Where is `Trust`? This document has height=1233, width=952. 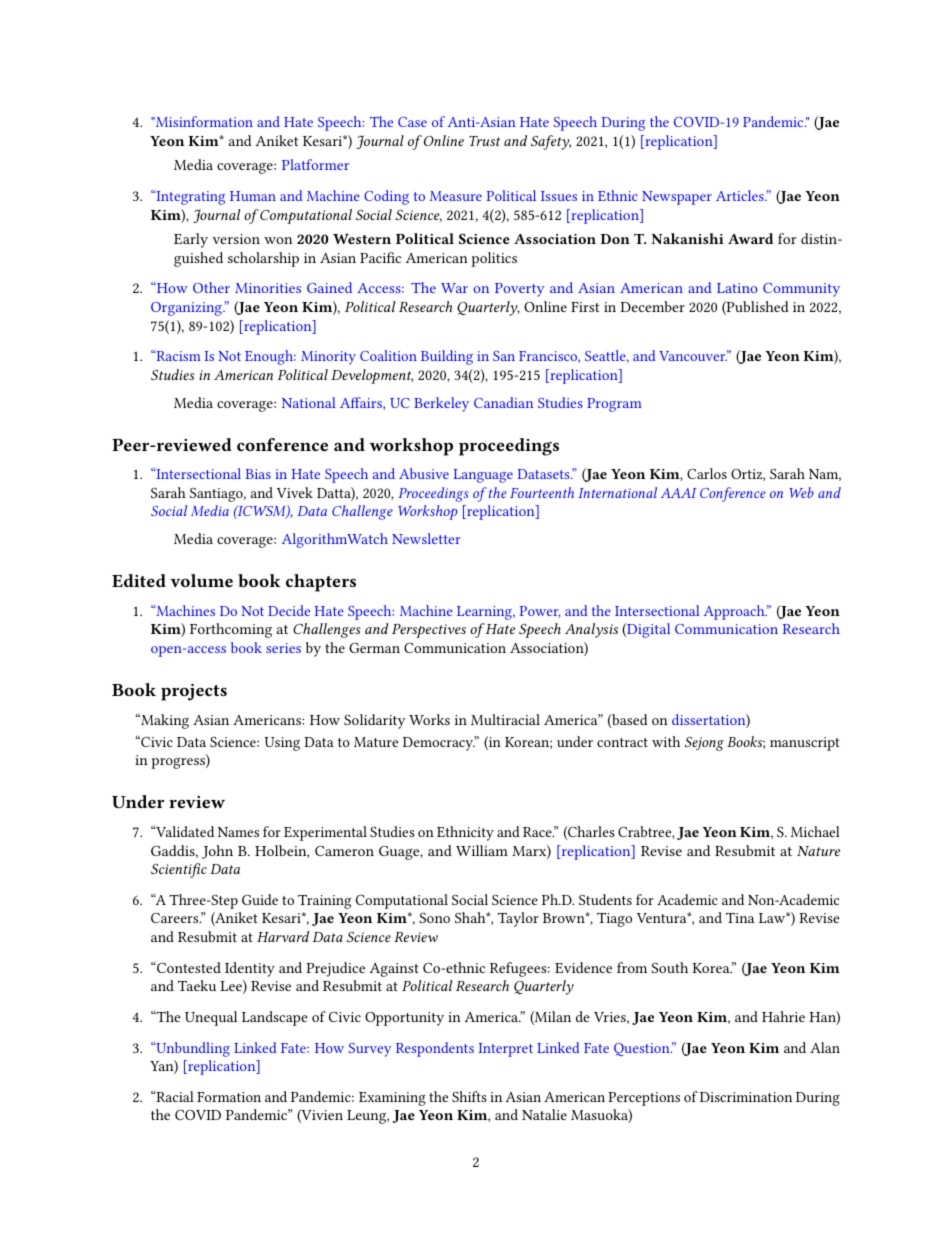 Trust is located at coordinates (484, 141).
